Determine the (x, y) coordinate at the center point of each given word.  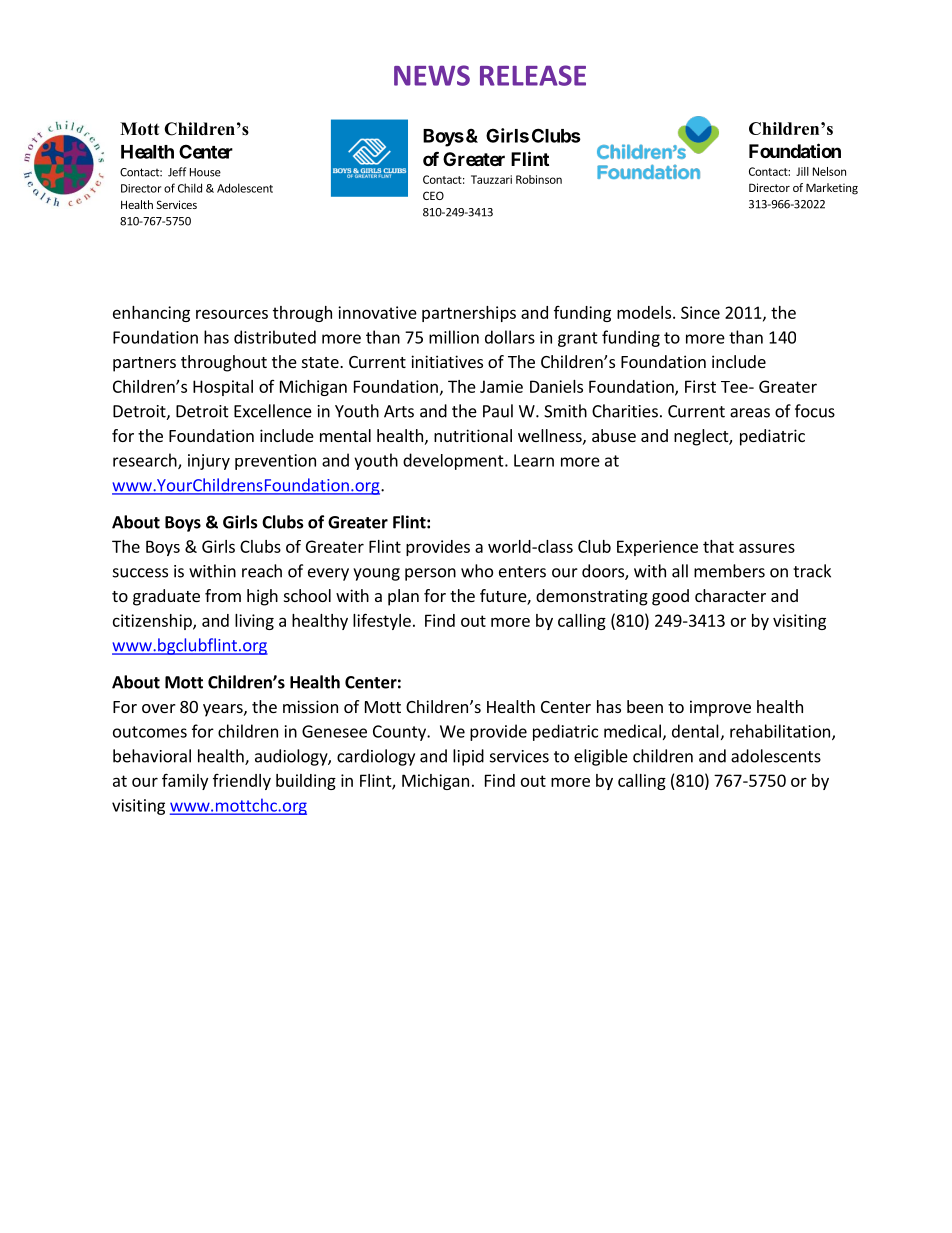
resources (232, 314)
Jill (802, 171)
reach (262, 571)
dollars (510, 337)
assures (767, 548)
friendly (242, 782)
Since (700, 312)
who (477, 571)
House (205, 172)
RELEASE (533, 75)
